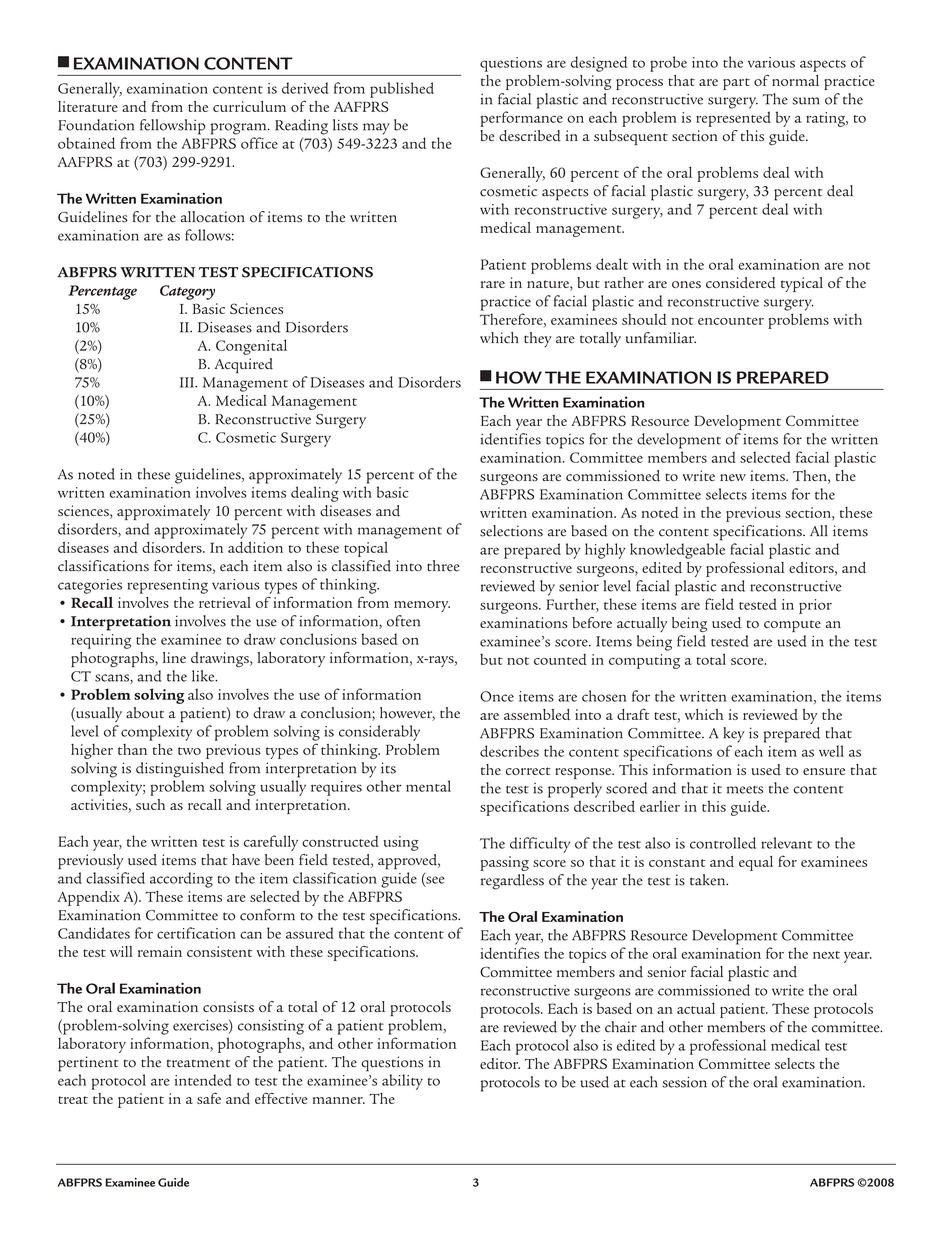 Image resolution: width=952 pixels, height=1233 pixels. Describe the element at coordinates (736, 84) in the document. I see `part` at that location.
